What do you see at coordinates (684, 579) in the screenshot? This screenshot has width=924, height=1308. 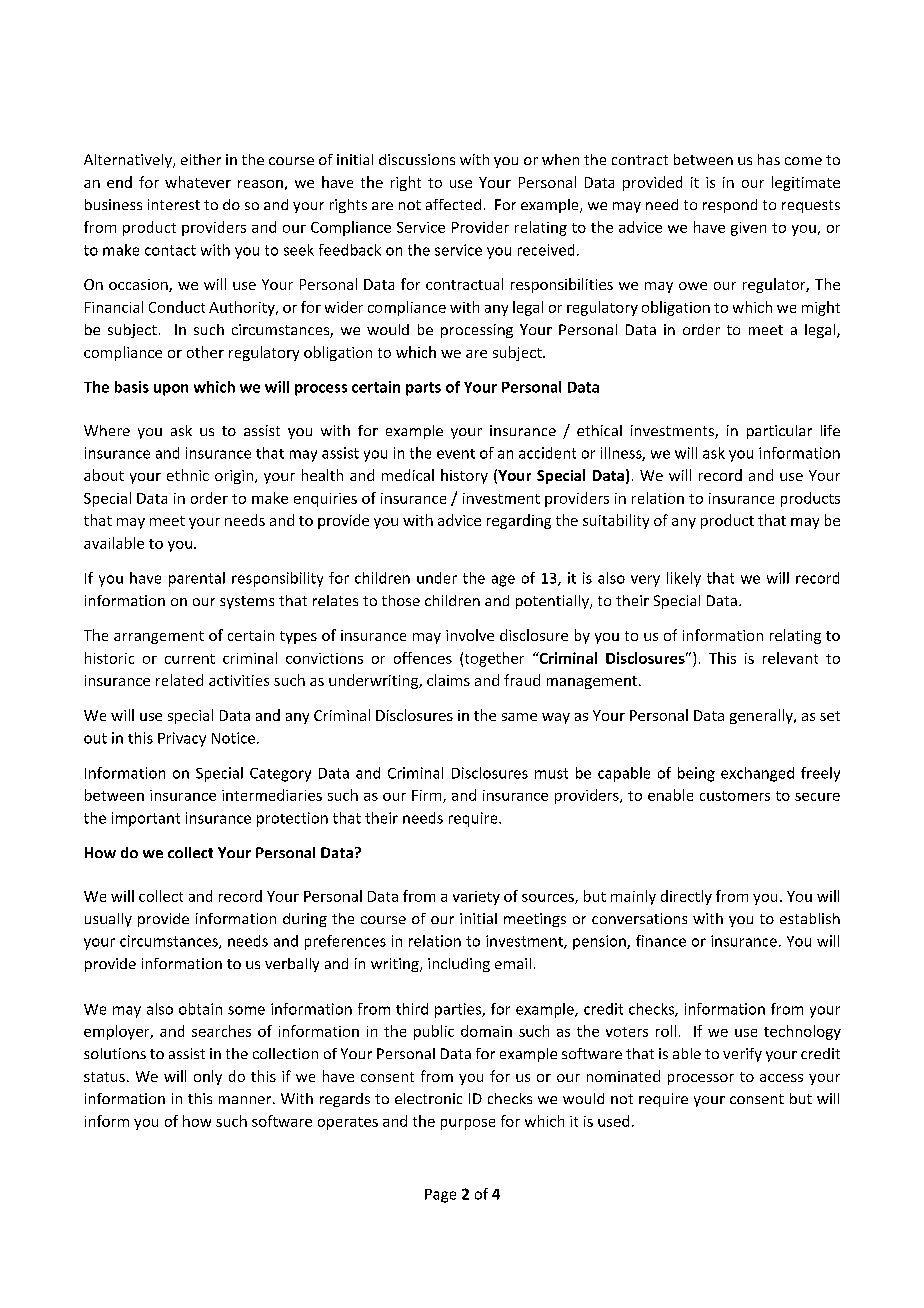 I see `likely` at bounding box center [684, 579].
